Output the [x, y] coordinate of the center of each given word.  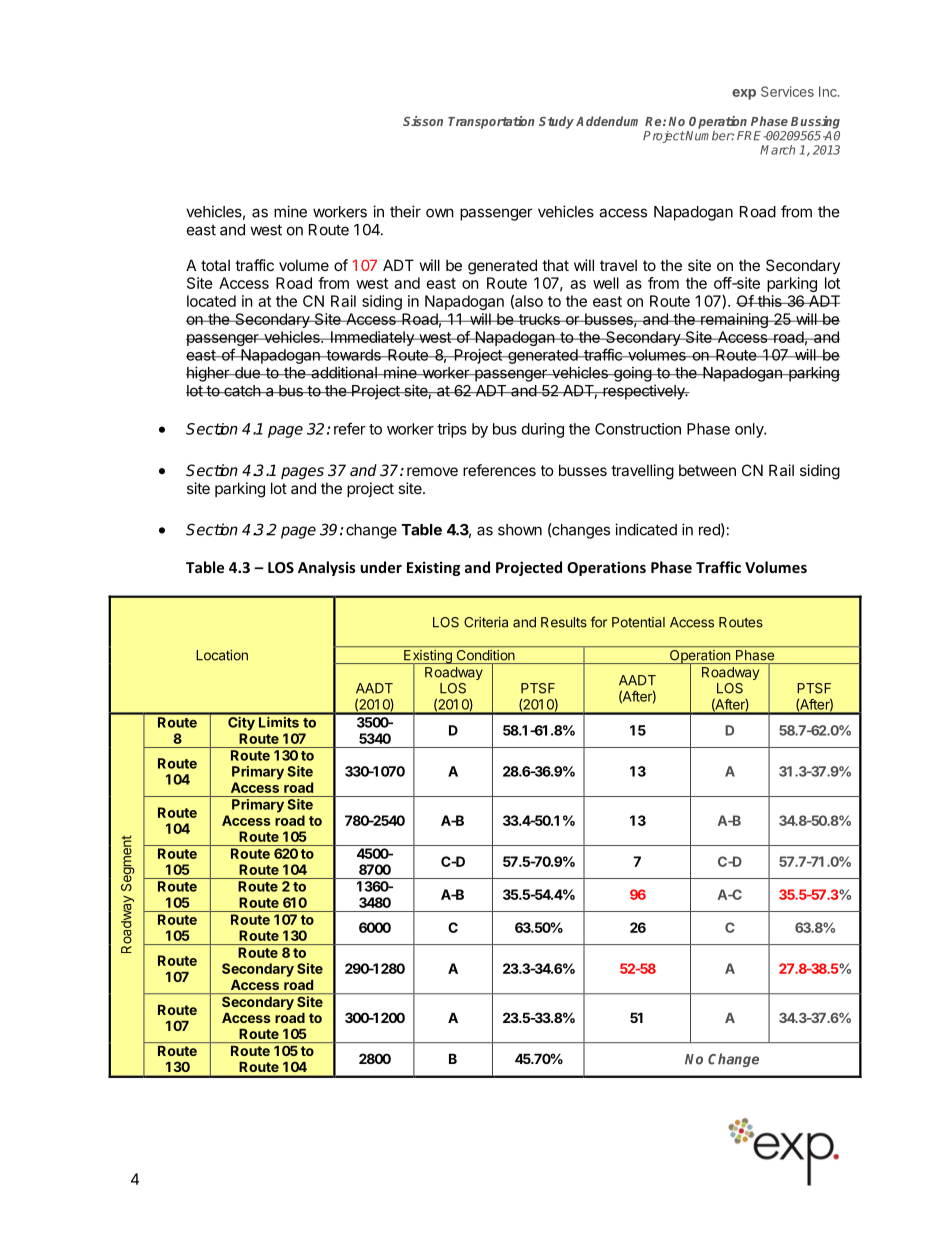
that [555, 265]
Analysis [327, 568]
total [215, 265]
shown [520, 530]
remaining [734, 320]
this [770, 301]
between [707, 470]
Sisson [423, 121]
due [247, 373]
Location [222, 655]
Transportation [491, 122]
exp [744, 94]
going [632, 374]
